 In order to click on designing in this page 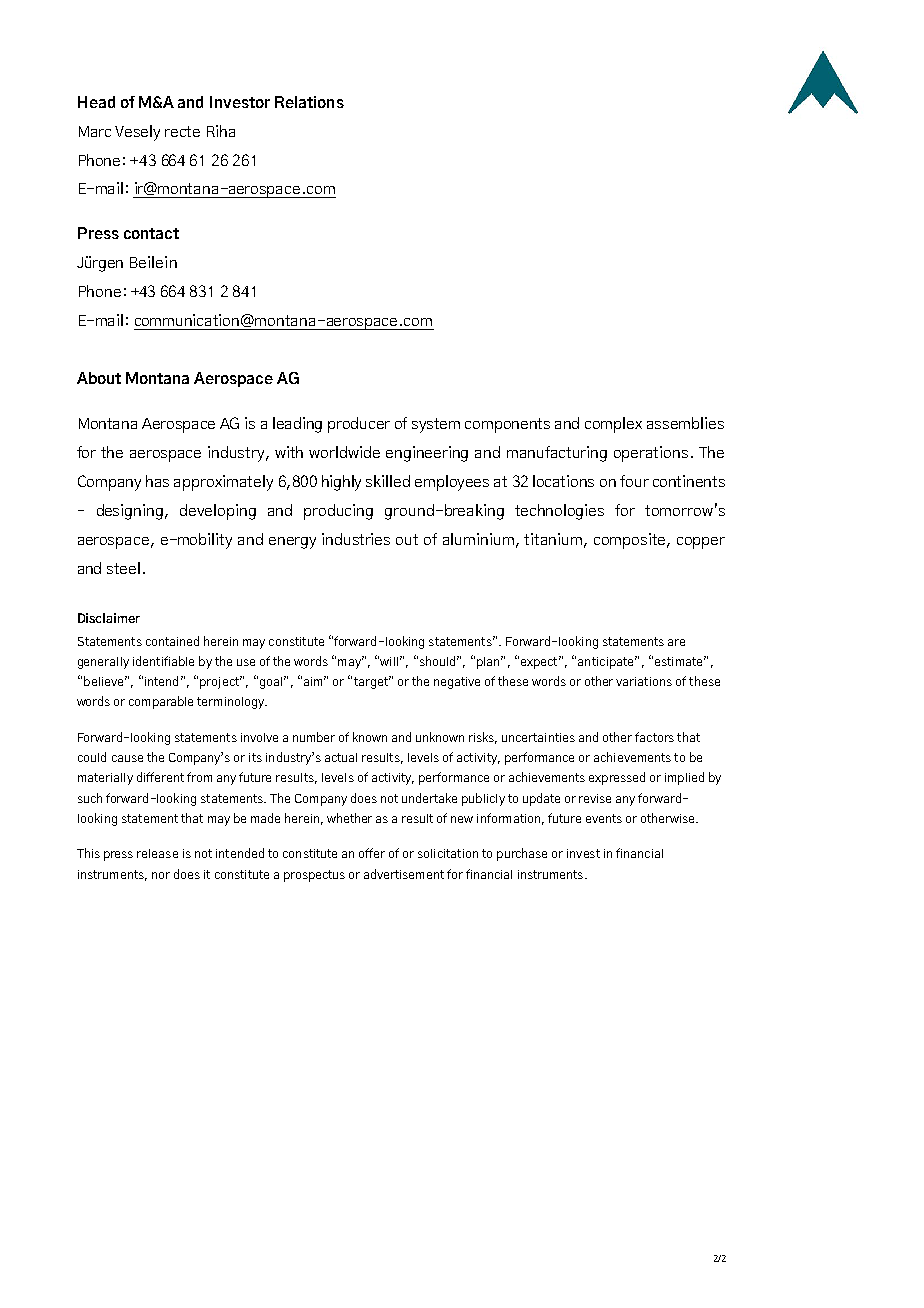, I will do `click(130, 512)`.
